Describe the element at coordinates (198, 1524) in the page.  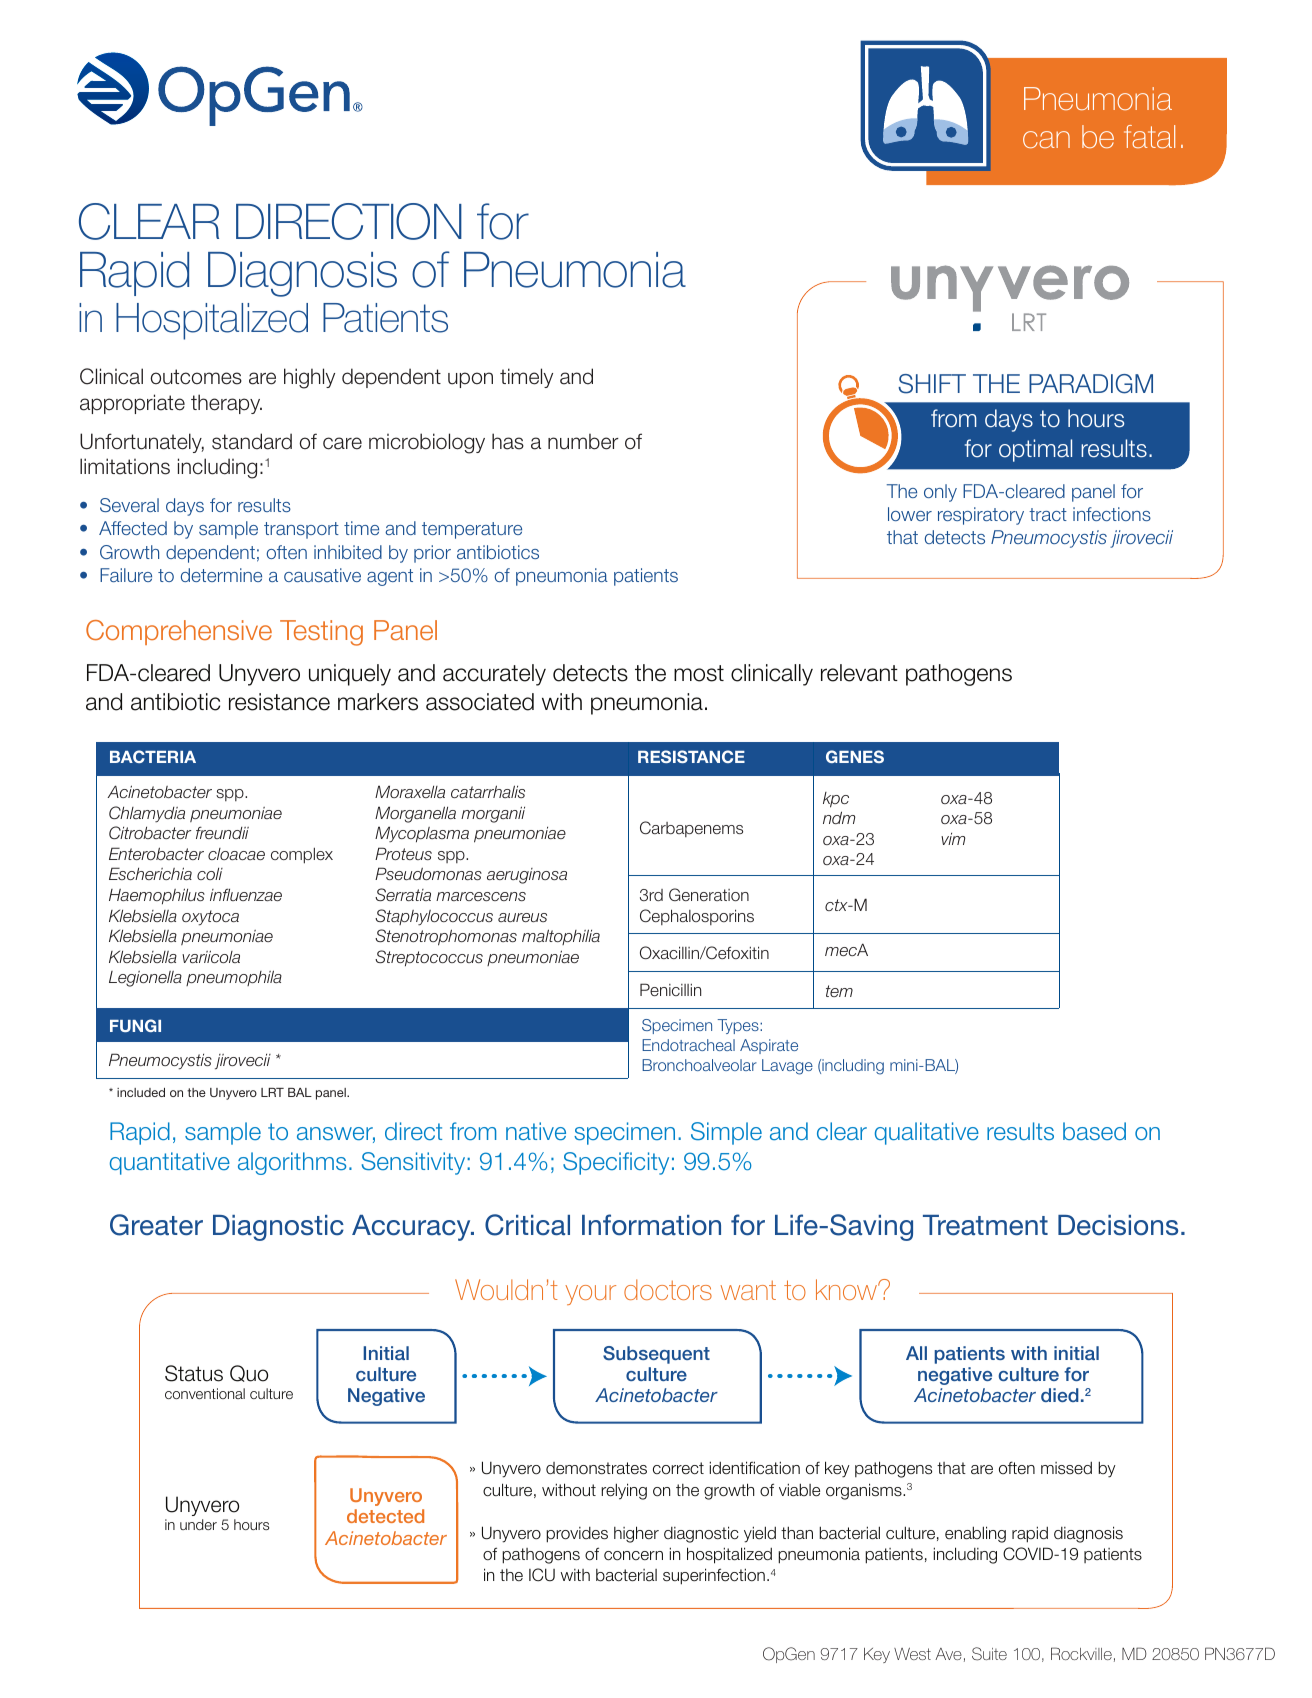
I see `under` at that location.
